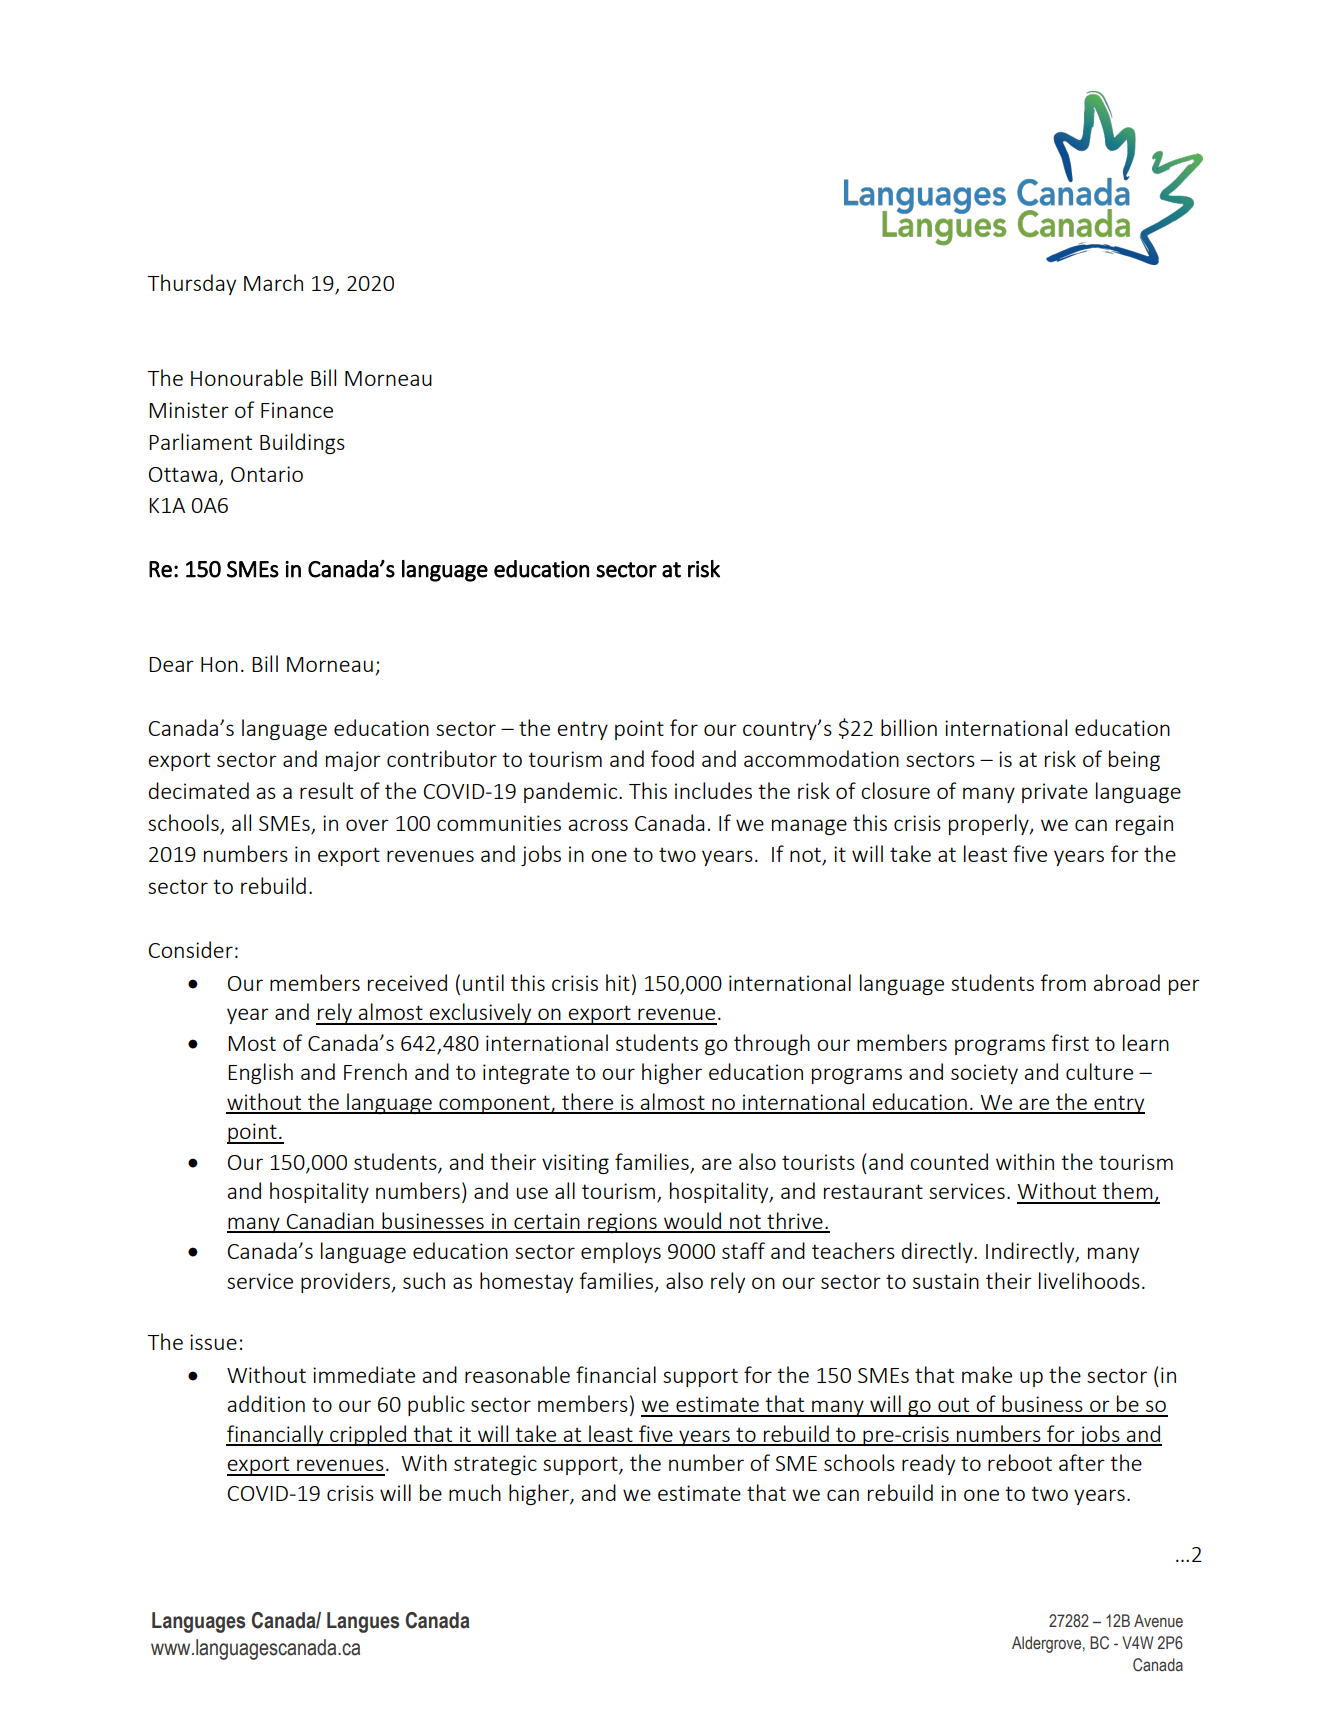 This screenshot has height=1735, width=1341. Describe the element at coordinates (297, 410) in the screenshot. I see `Finance` at that location.
